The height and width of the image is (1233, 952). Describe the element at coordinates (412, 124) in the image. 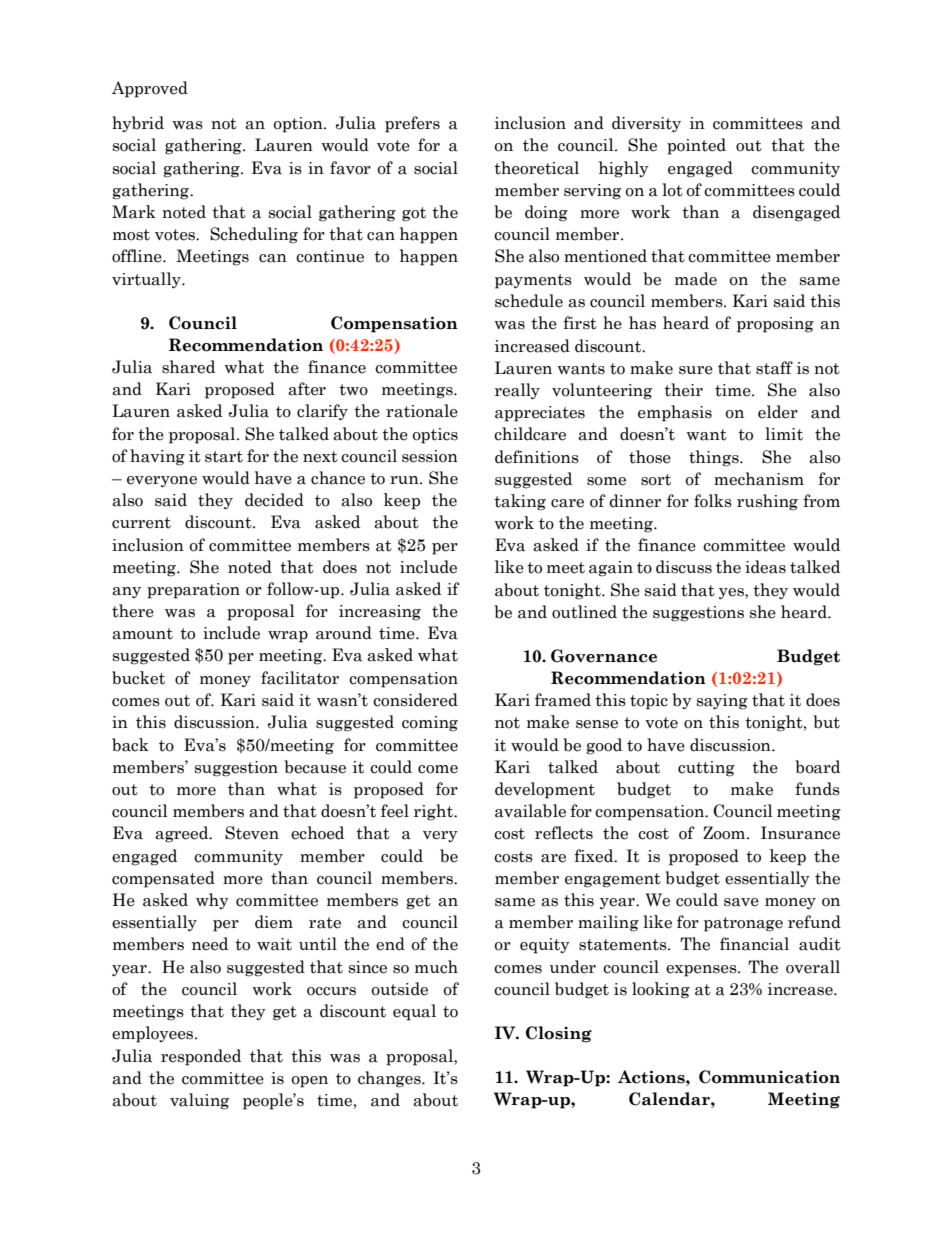

I see `prefers` at that location.
